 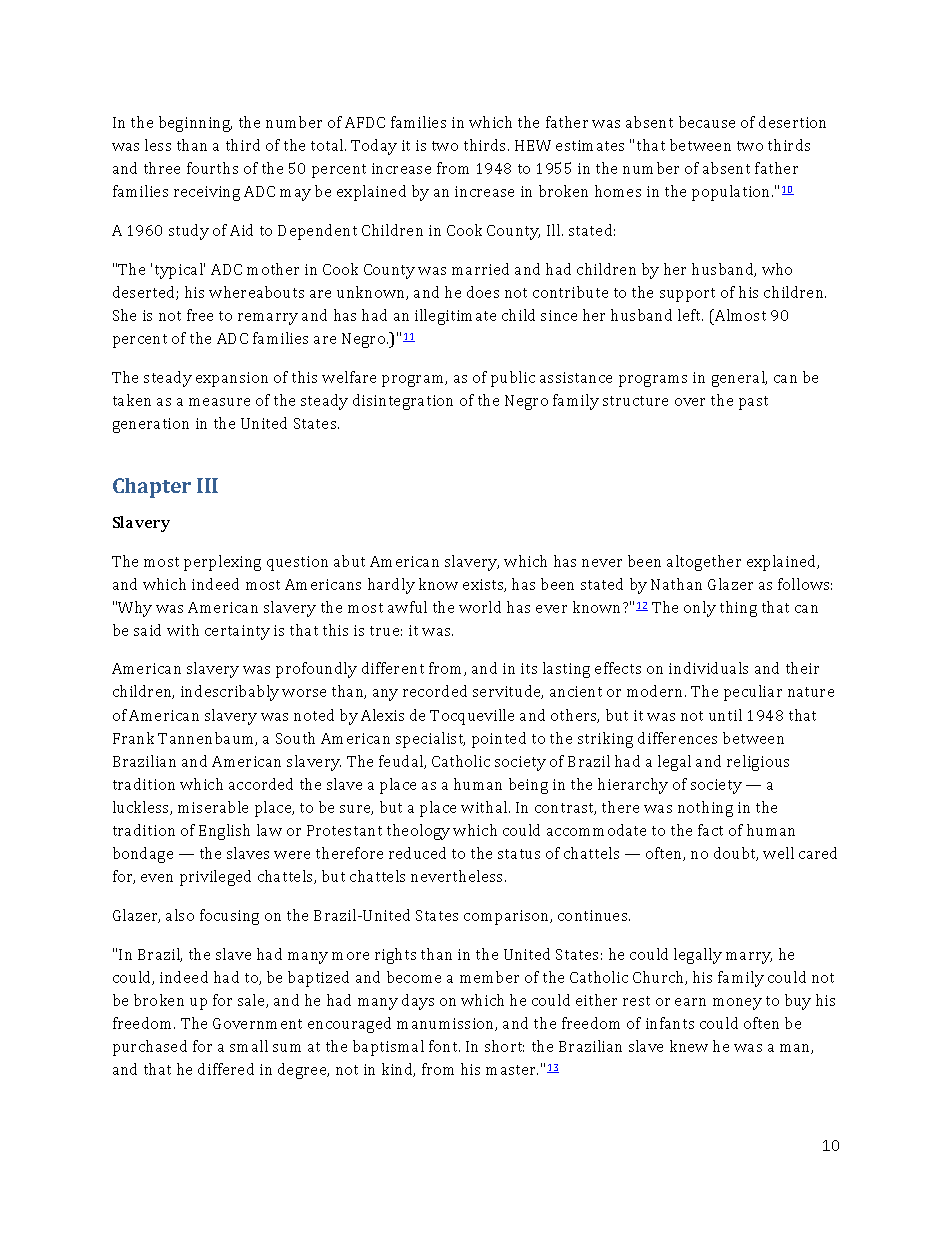 What do you see at coordinates (533, 145) in the page?
I see `HEW` at bounding box center [533, 145].
